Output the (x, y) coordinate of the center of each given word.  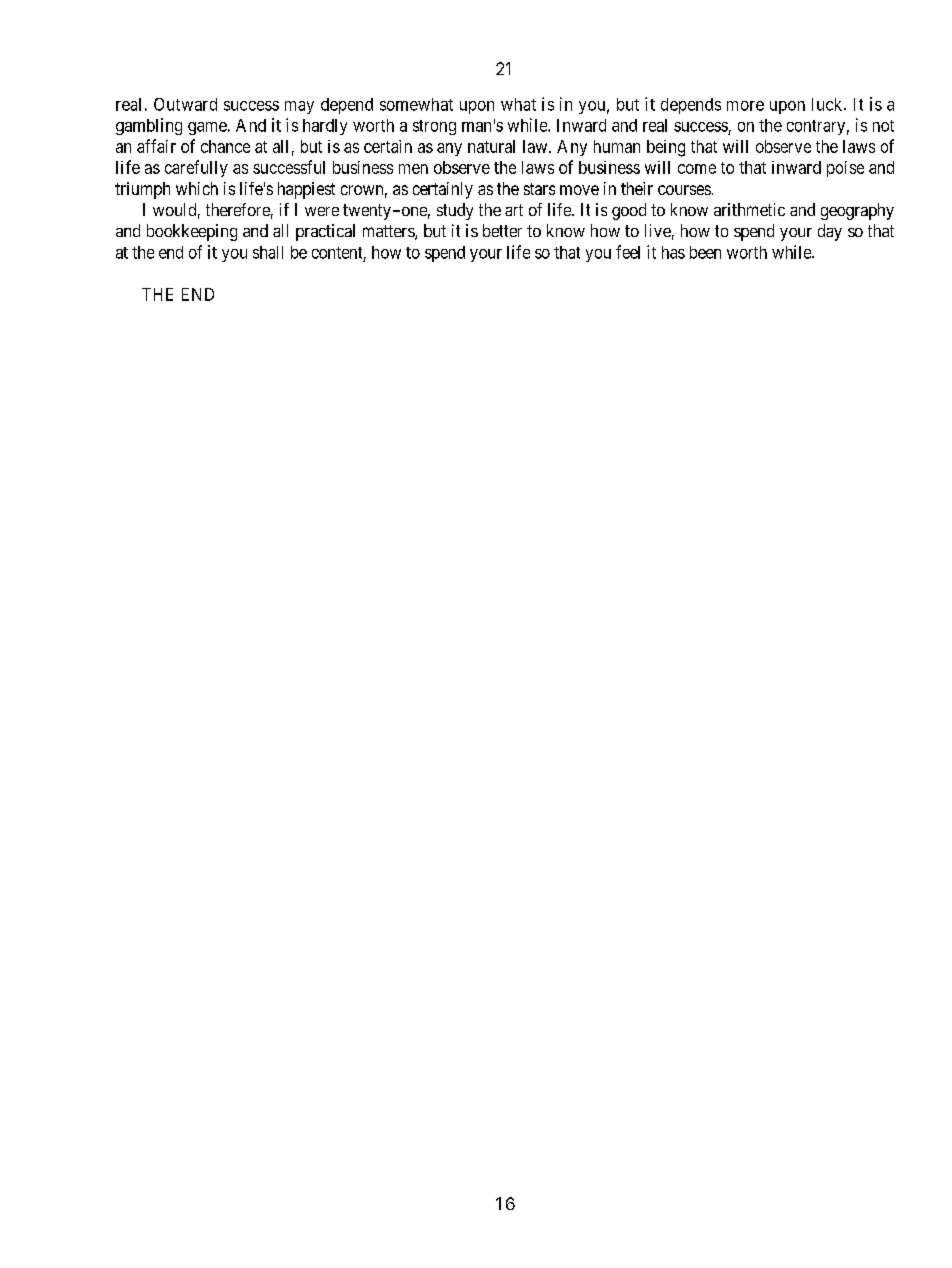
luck (828, 104)
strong (434, 127)
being (666, 148)
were (322, 211)
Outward (185, 104)
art (514, 210)
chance (225, 146)
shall (268, 252)
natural (491, 146)
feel (628, 252)
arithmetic (749, 209)
